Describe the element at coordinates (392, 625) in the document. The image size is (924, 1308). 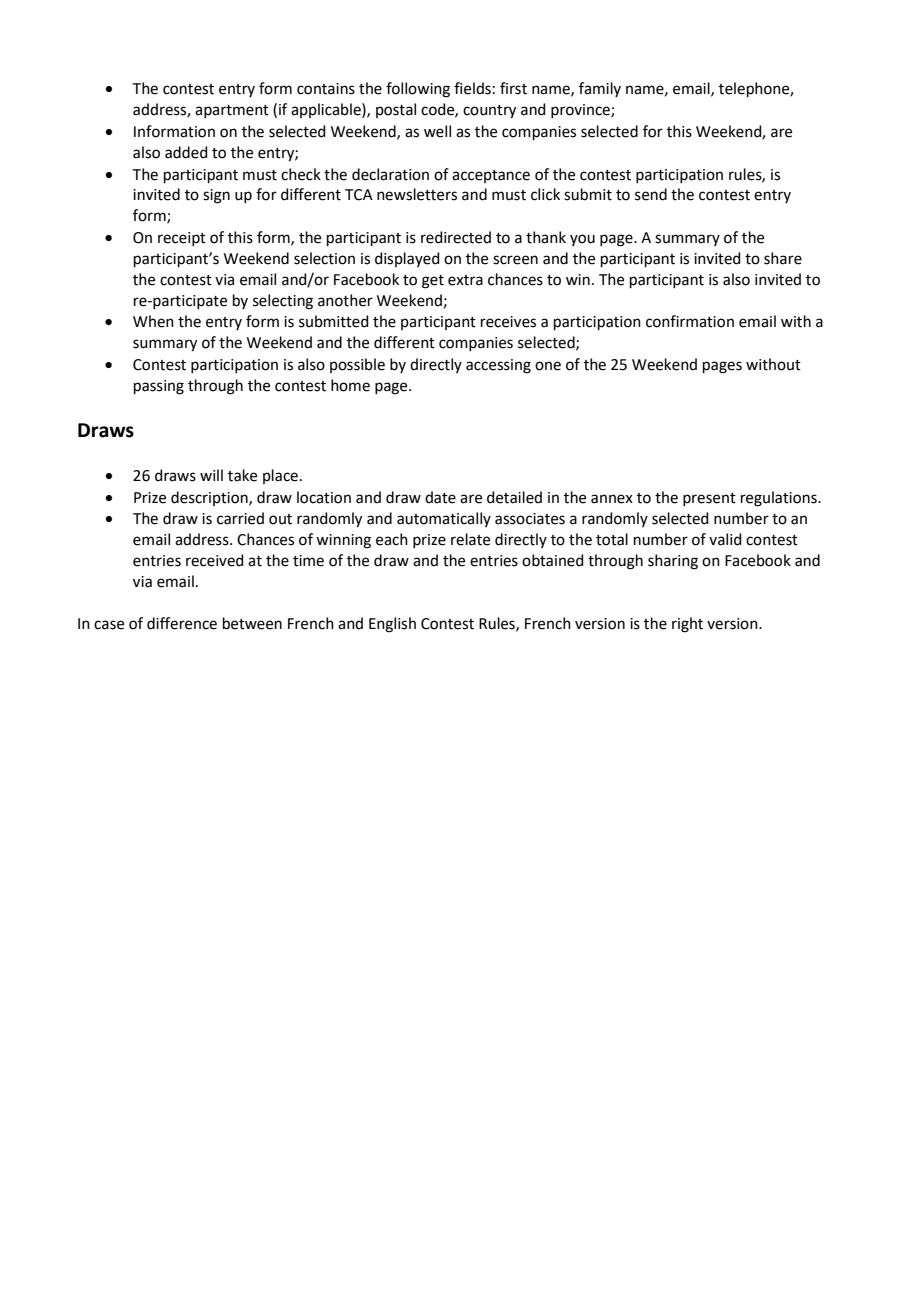
I see `English` at that location.
